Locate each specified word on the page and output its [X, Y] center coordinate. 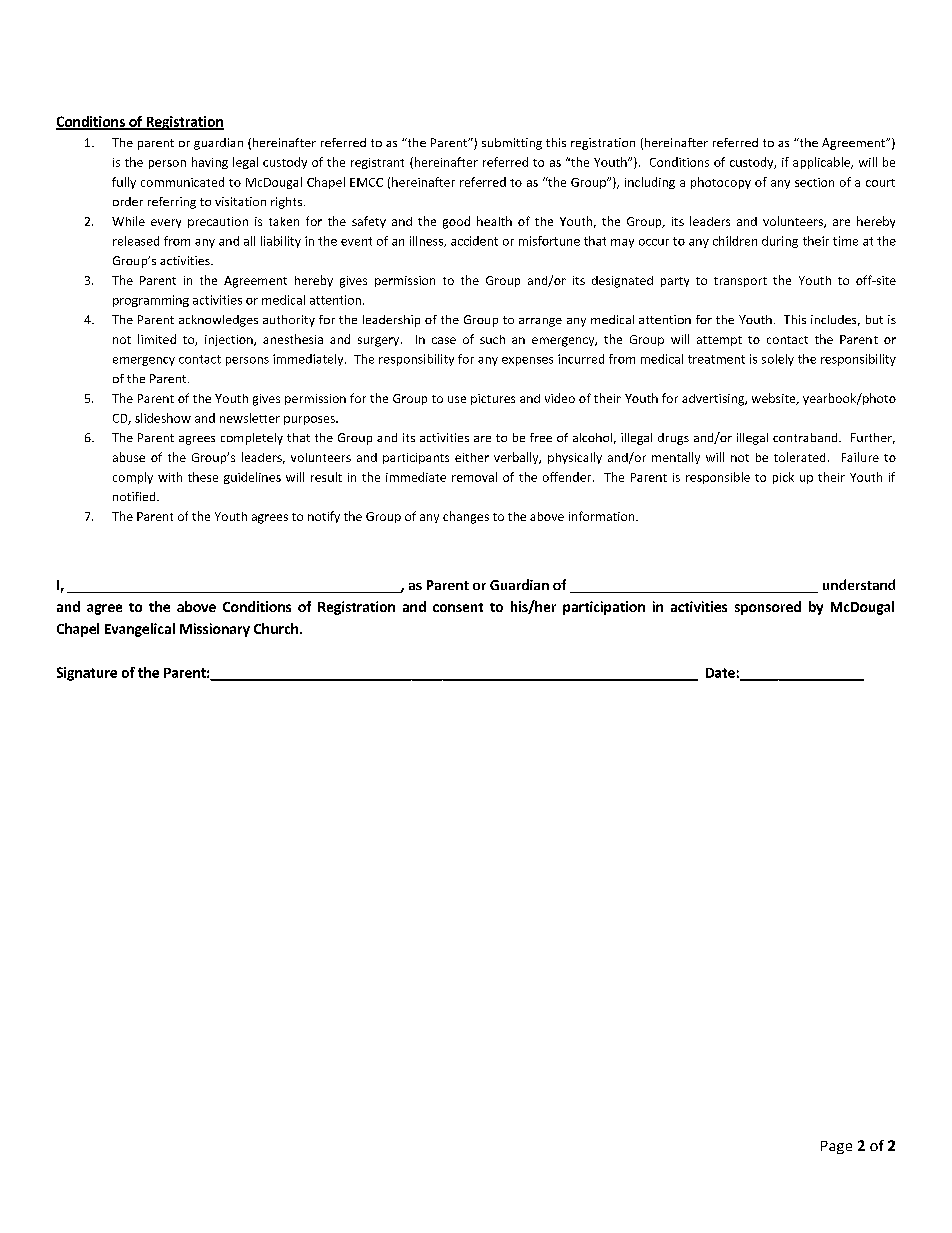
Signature [87, 674]
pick [783, 478]
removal [474, 477]
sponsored [768, 608]
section [814, 182]
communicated [182, 182]
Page [836, 1147]
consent [458, 607]
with [170, 477]
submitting [512, 144]
